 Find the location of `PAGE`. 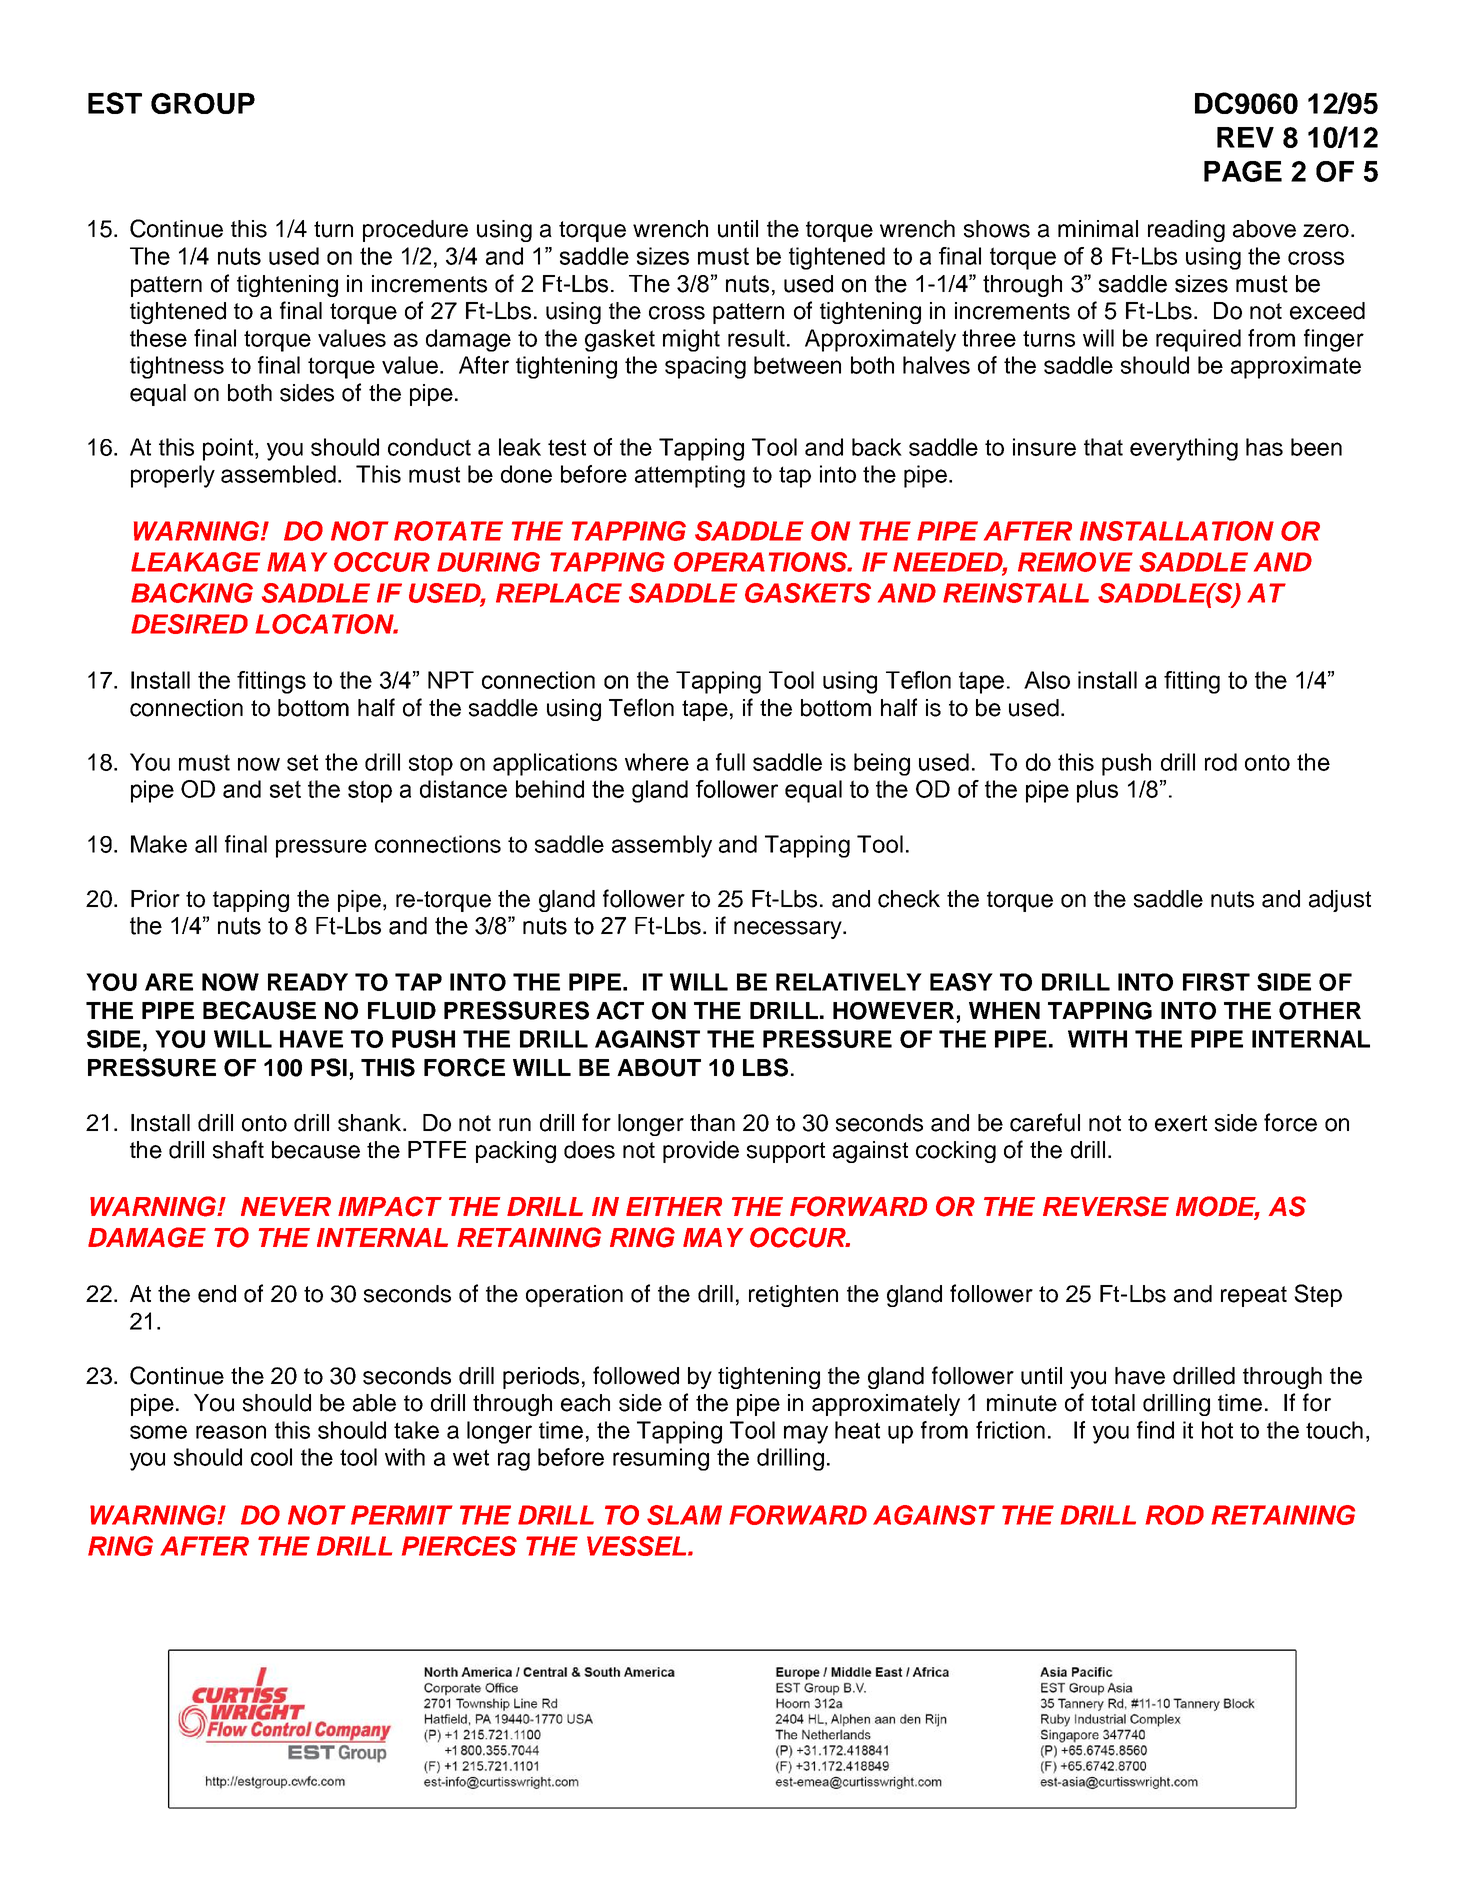

PAGE is located at coordinates (1243, 171).
